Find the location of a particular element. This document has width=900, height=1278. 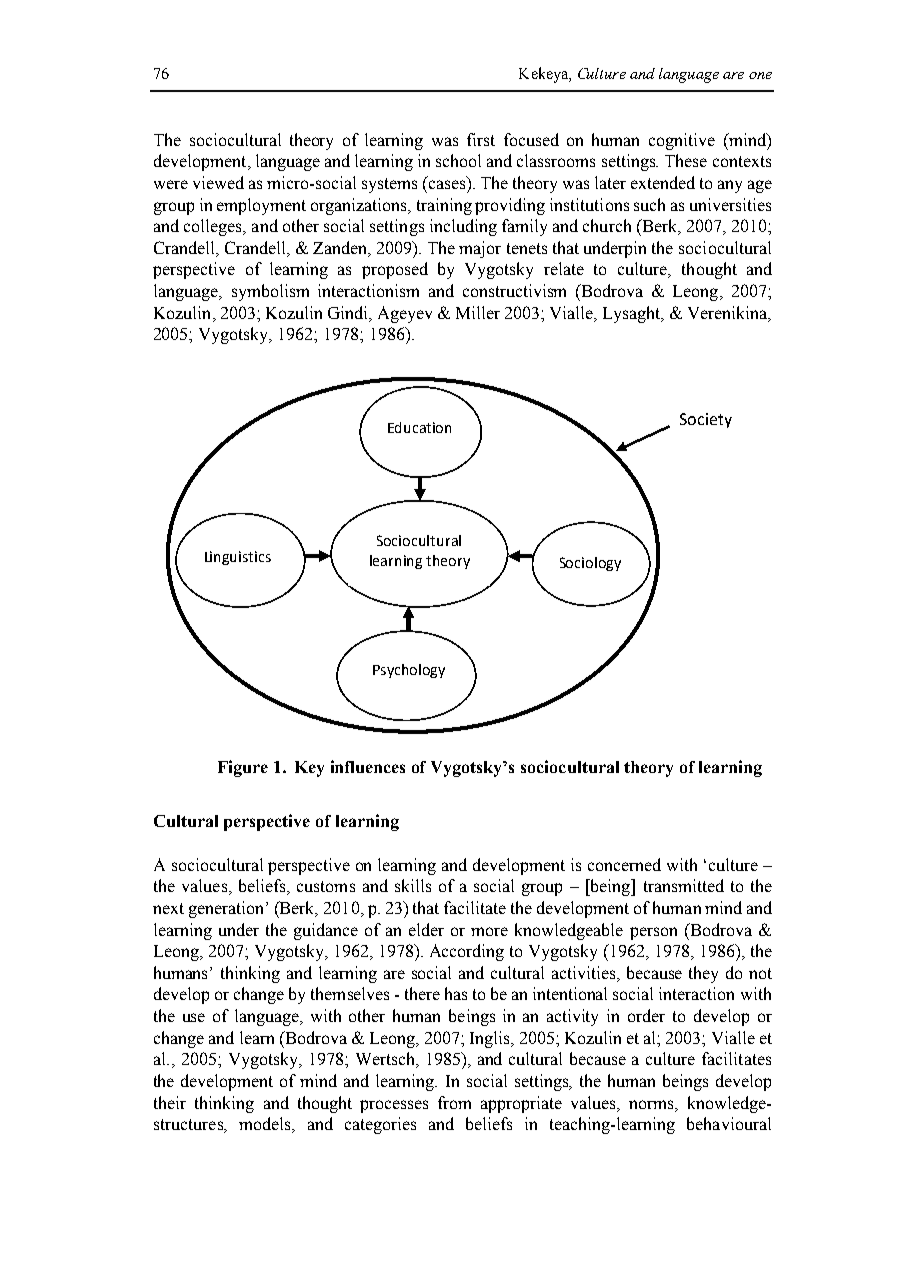

Linguistics is located at coordinates (238, 558).
